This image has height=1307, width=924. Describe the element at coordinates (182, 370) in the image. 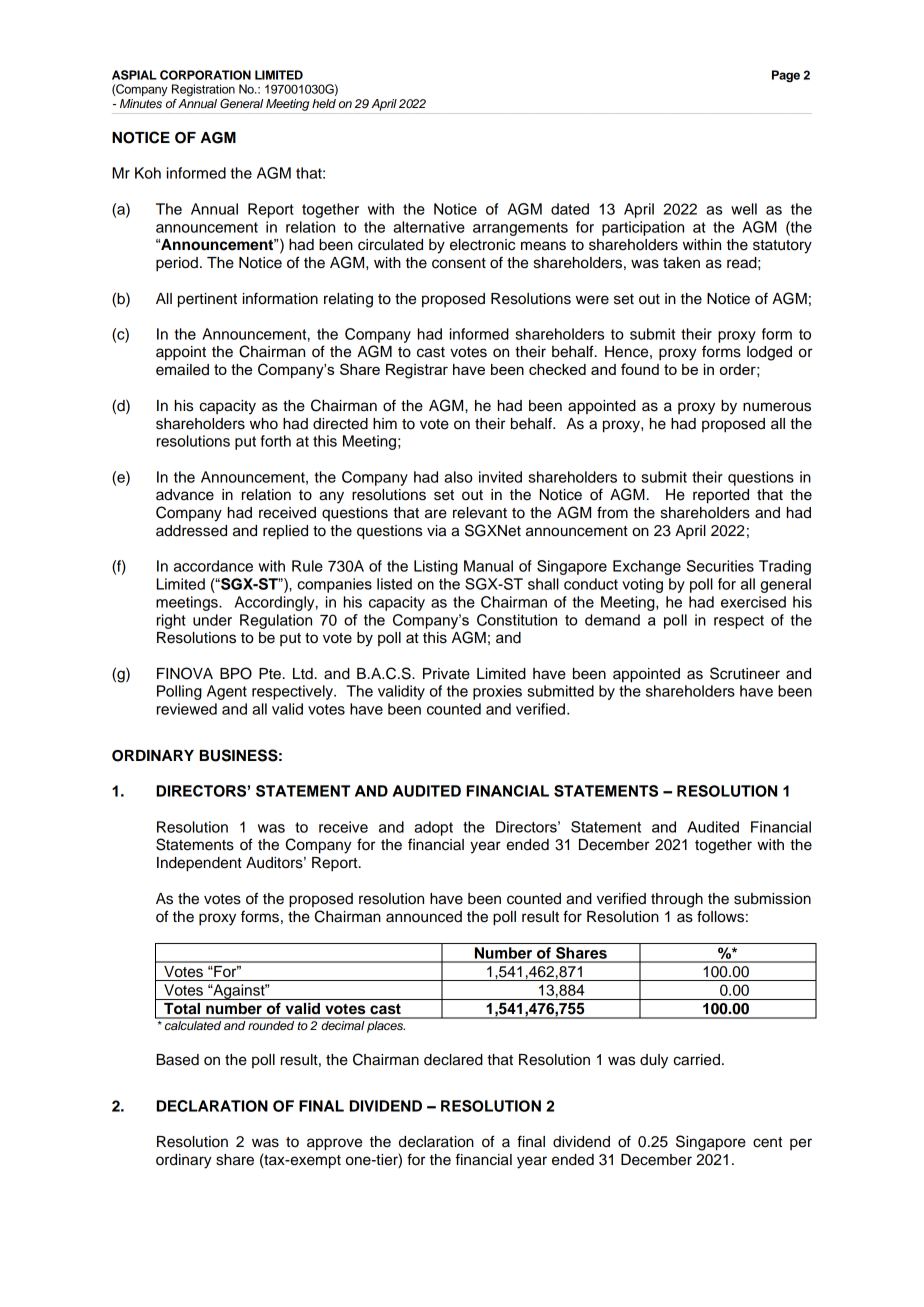

I see `emailed` at that location.
